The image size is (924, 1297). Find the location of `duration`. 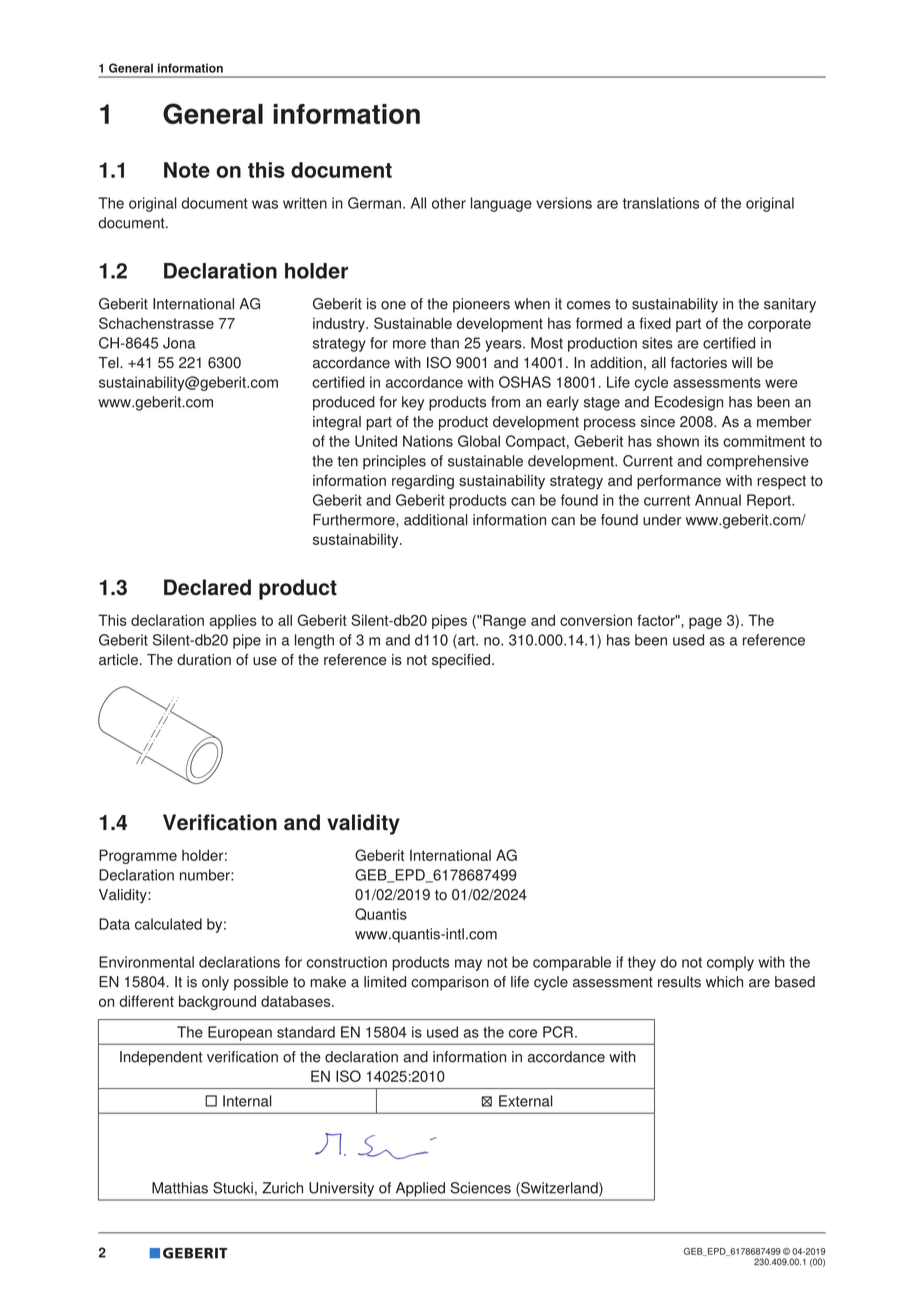

duration is located at coordinates (204, 659).
